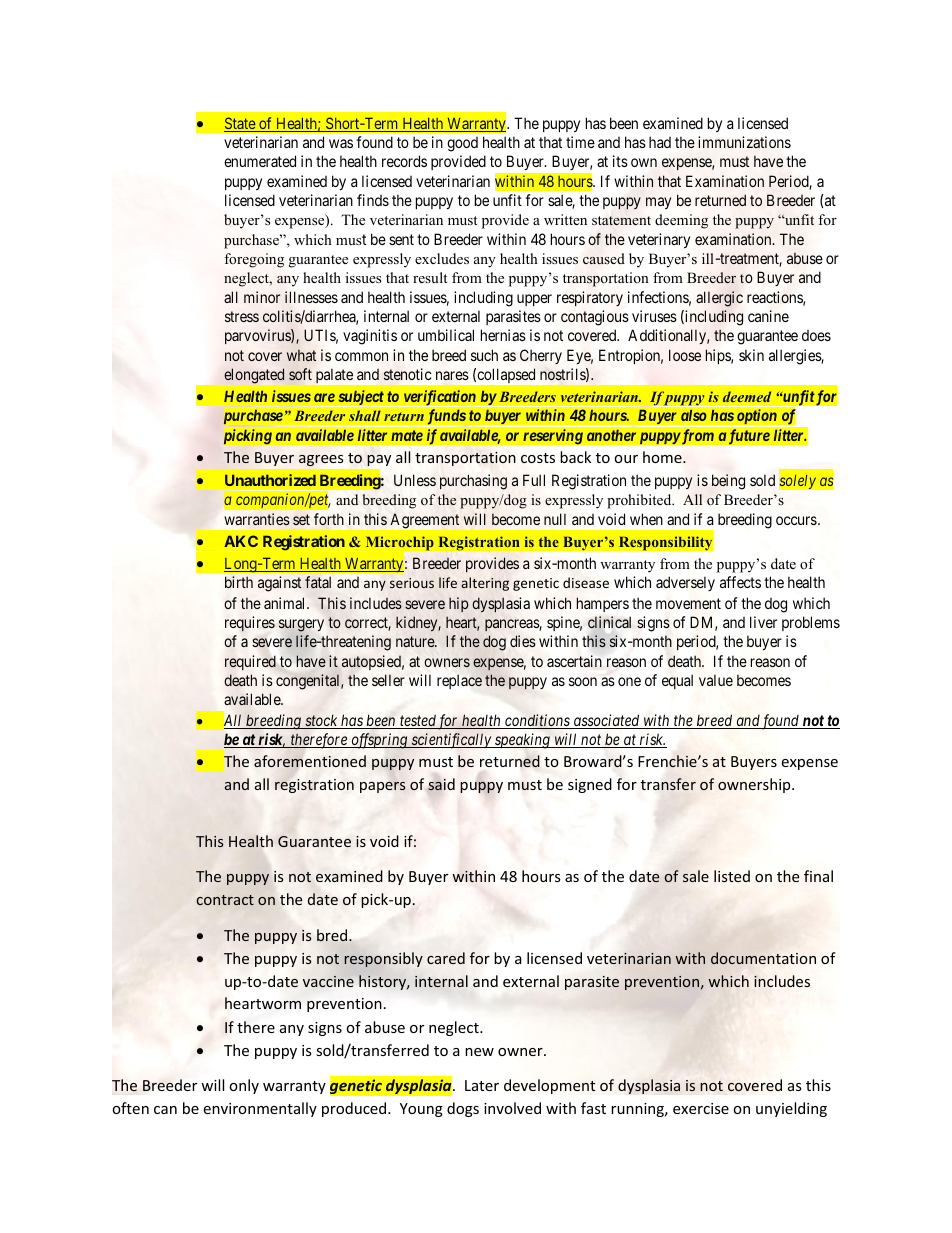  Describe the element at coordinates (728, 482) in the page. I see `being` at that location.
